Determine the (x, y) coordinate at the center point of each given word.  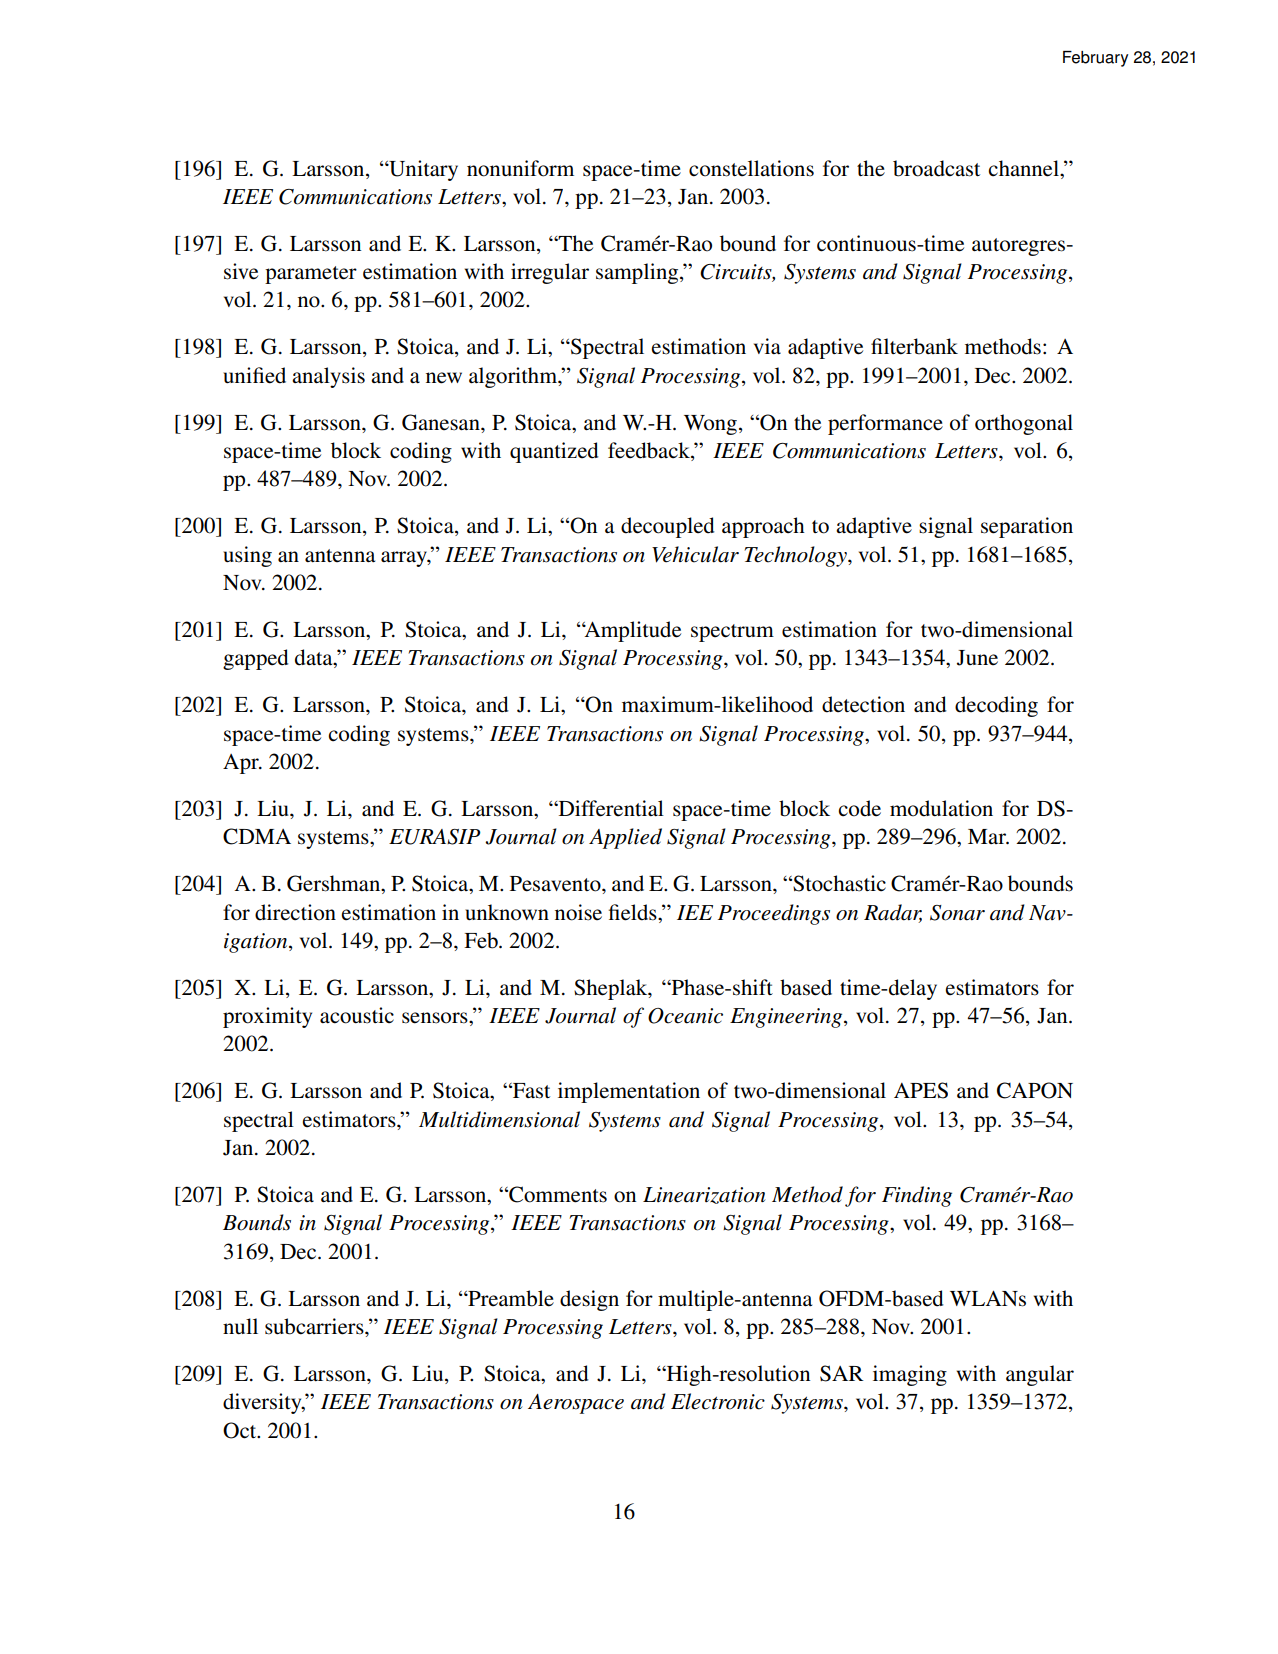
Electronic (718, 1401)
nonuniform (520, 168)
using (247, 556)
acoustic (357, 1015)
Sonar (957, 913)
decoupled (667, 527)
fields (634, 912)
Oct (241, 1430)
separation (1027, 527)
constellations (751, 168)
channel (1024, 168)
